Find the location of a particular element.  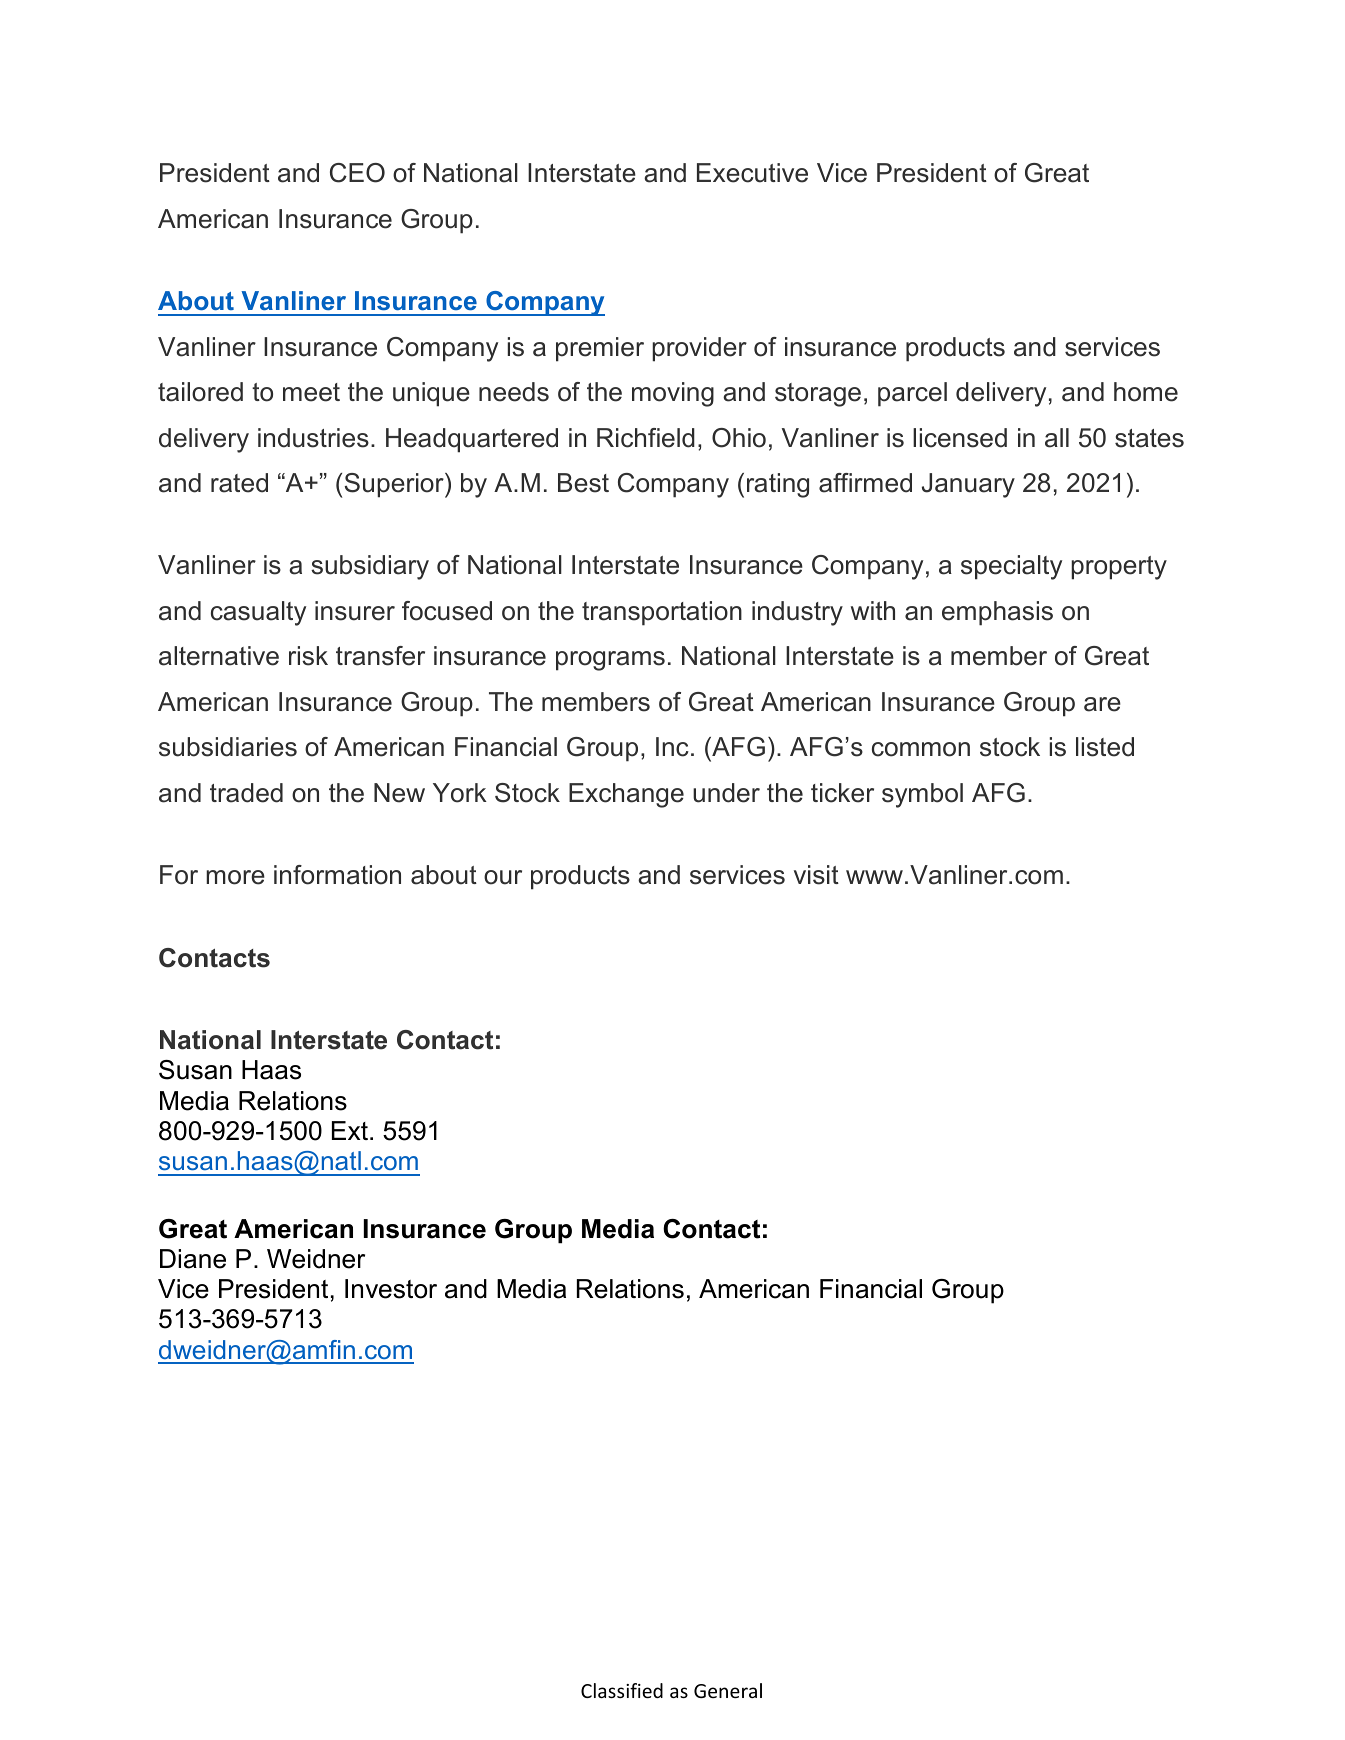

Inc is located at coordinates (672, 747).
